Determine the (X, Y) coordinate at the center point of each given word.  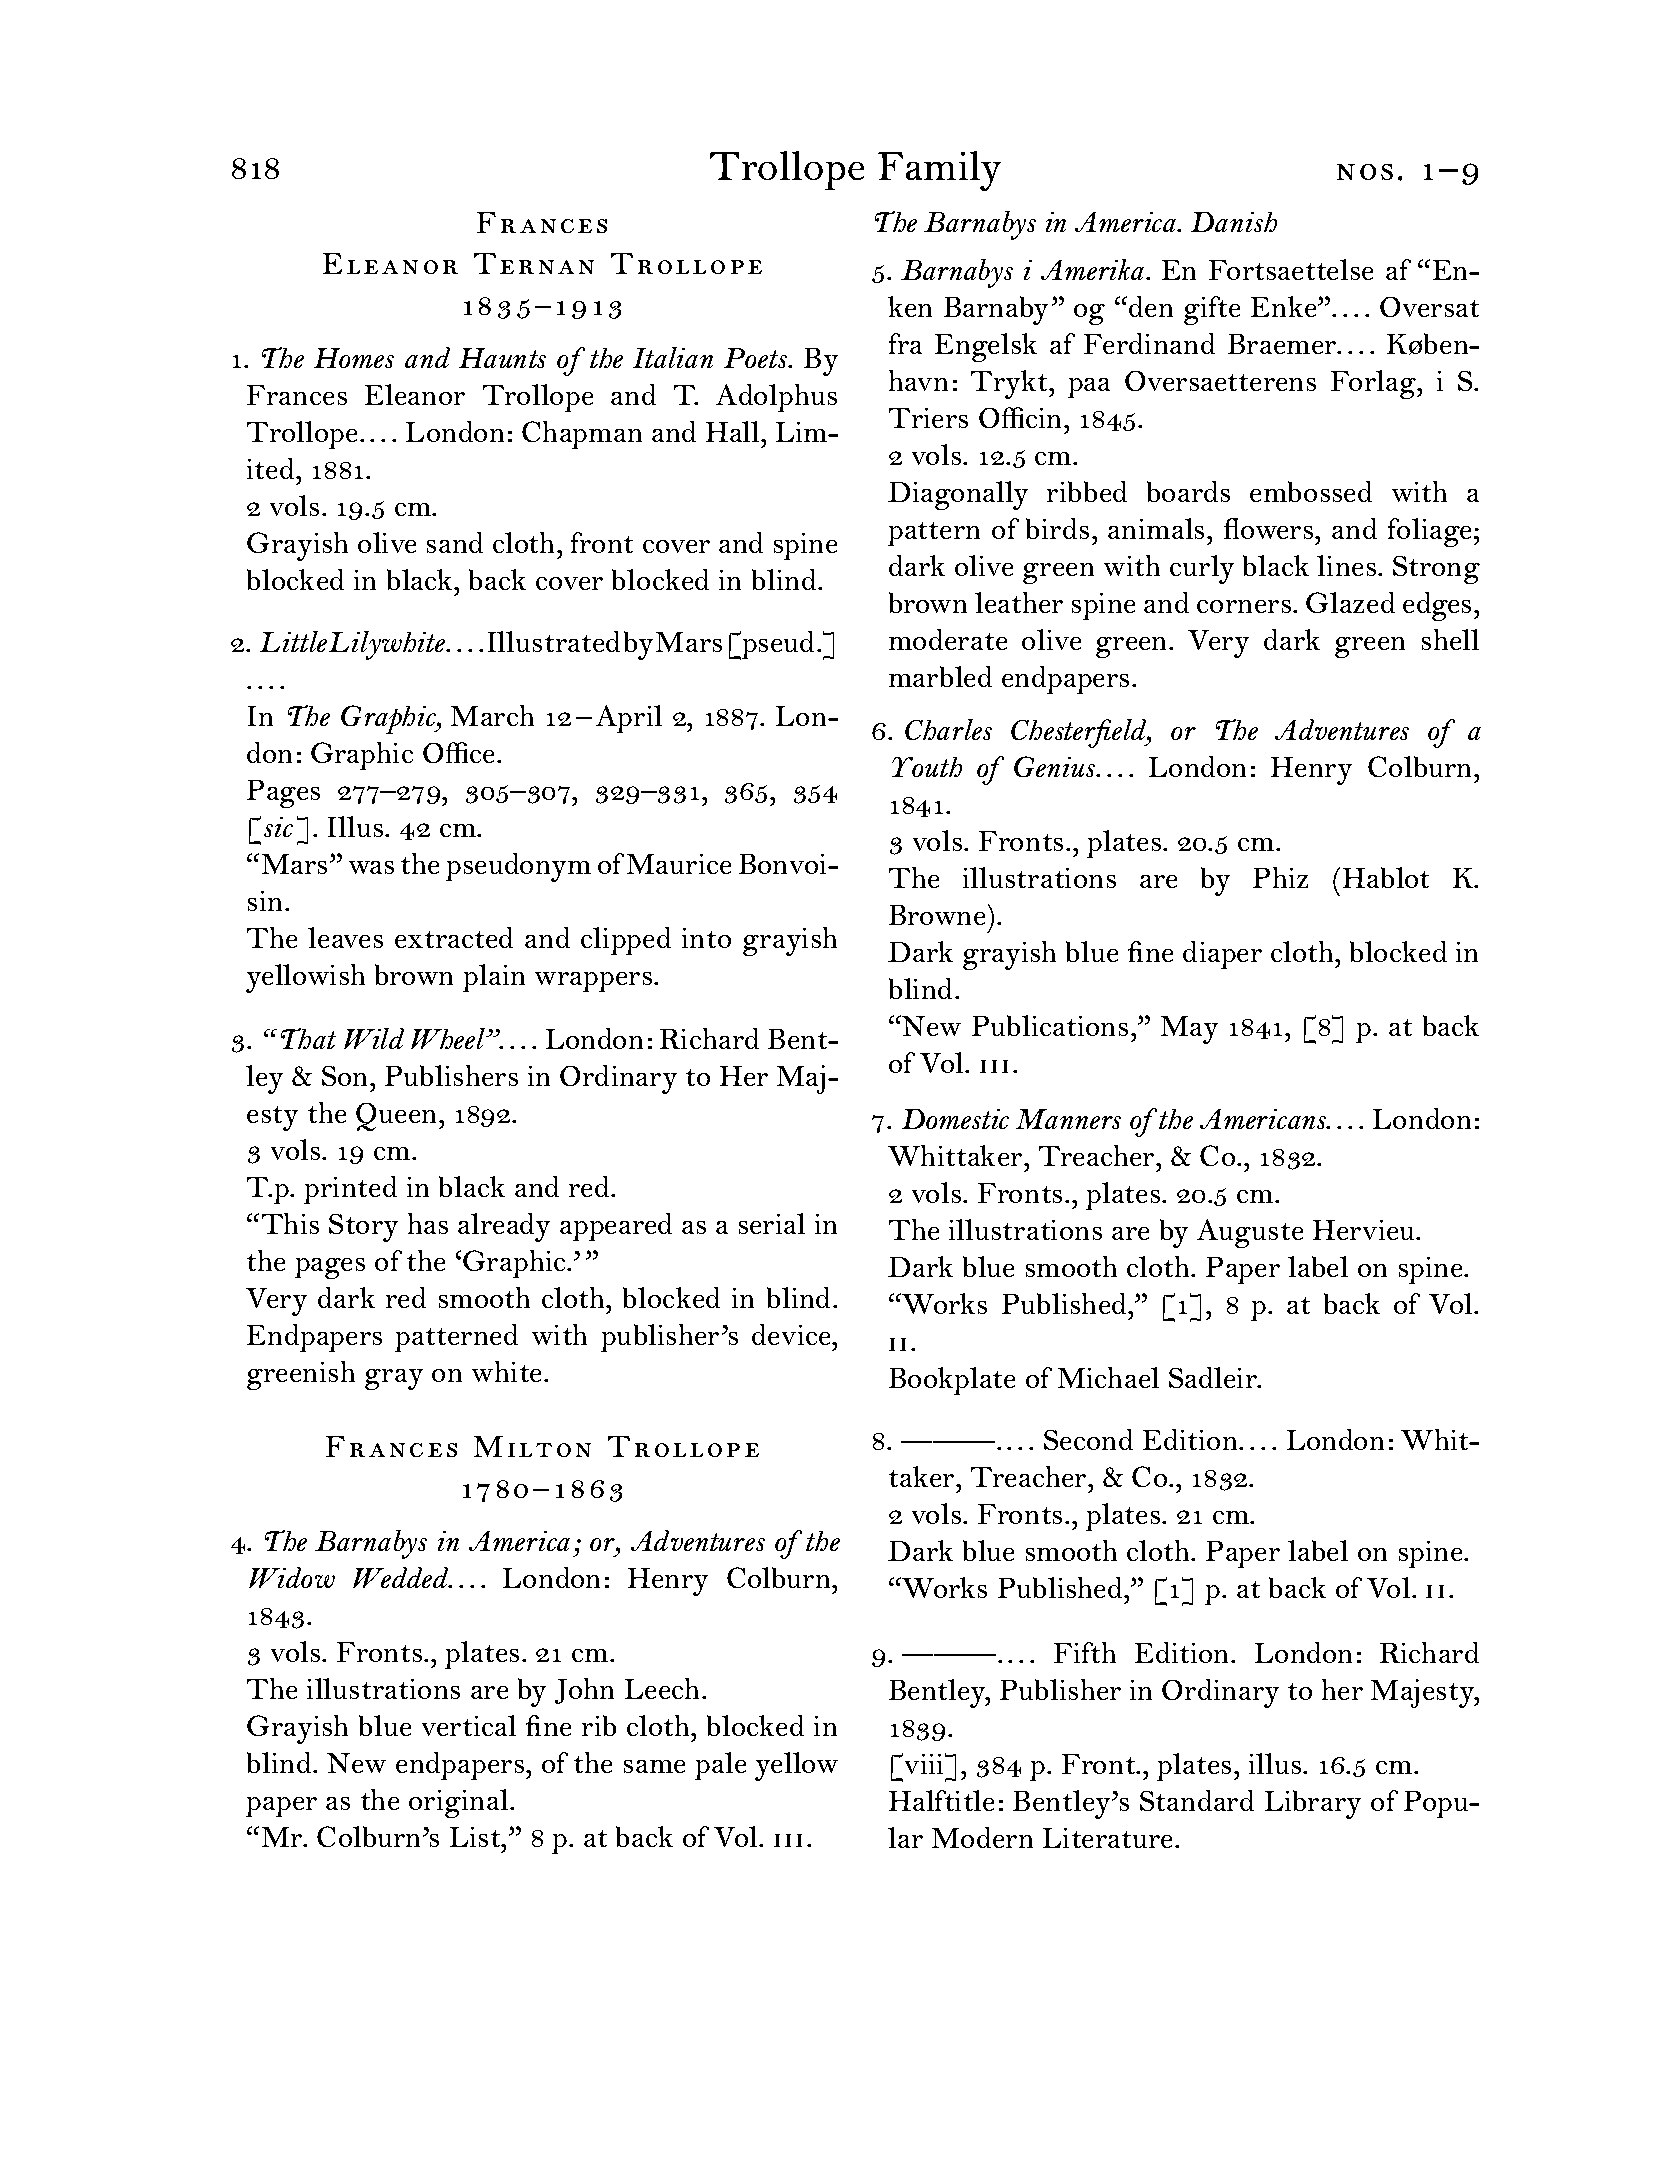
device (792, 1334)
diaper (1222, 955)
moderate (948, 639)
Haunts (502, 358)
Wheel (449, 1038)
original (460, 1803)
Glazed (1350, 602)
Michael (1108, 1377)
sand (455, 542)
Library (1313, 1804)
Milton (532, 1446)
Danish (1234, 222)
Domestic (955, 1119)
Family (939, 171)
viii (924, 1763)
